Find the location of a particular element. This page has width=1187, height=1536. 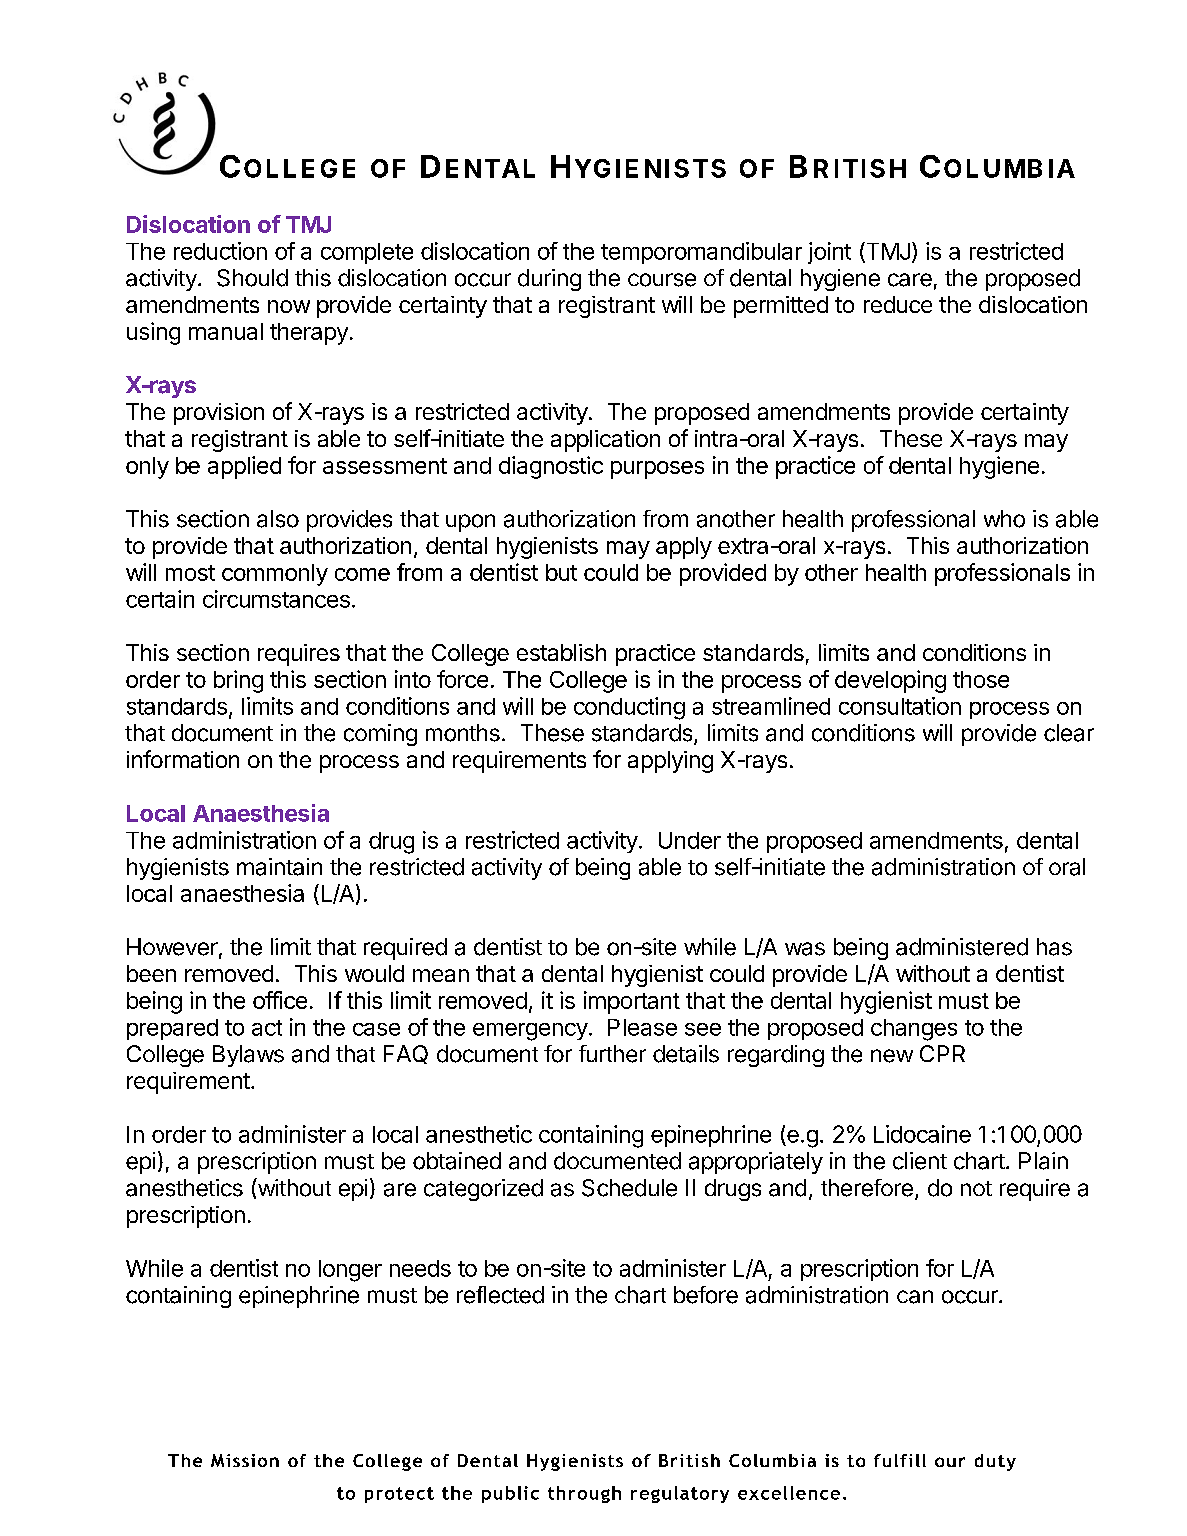

duty is located at coordinates (995, 1462).
